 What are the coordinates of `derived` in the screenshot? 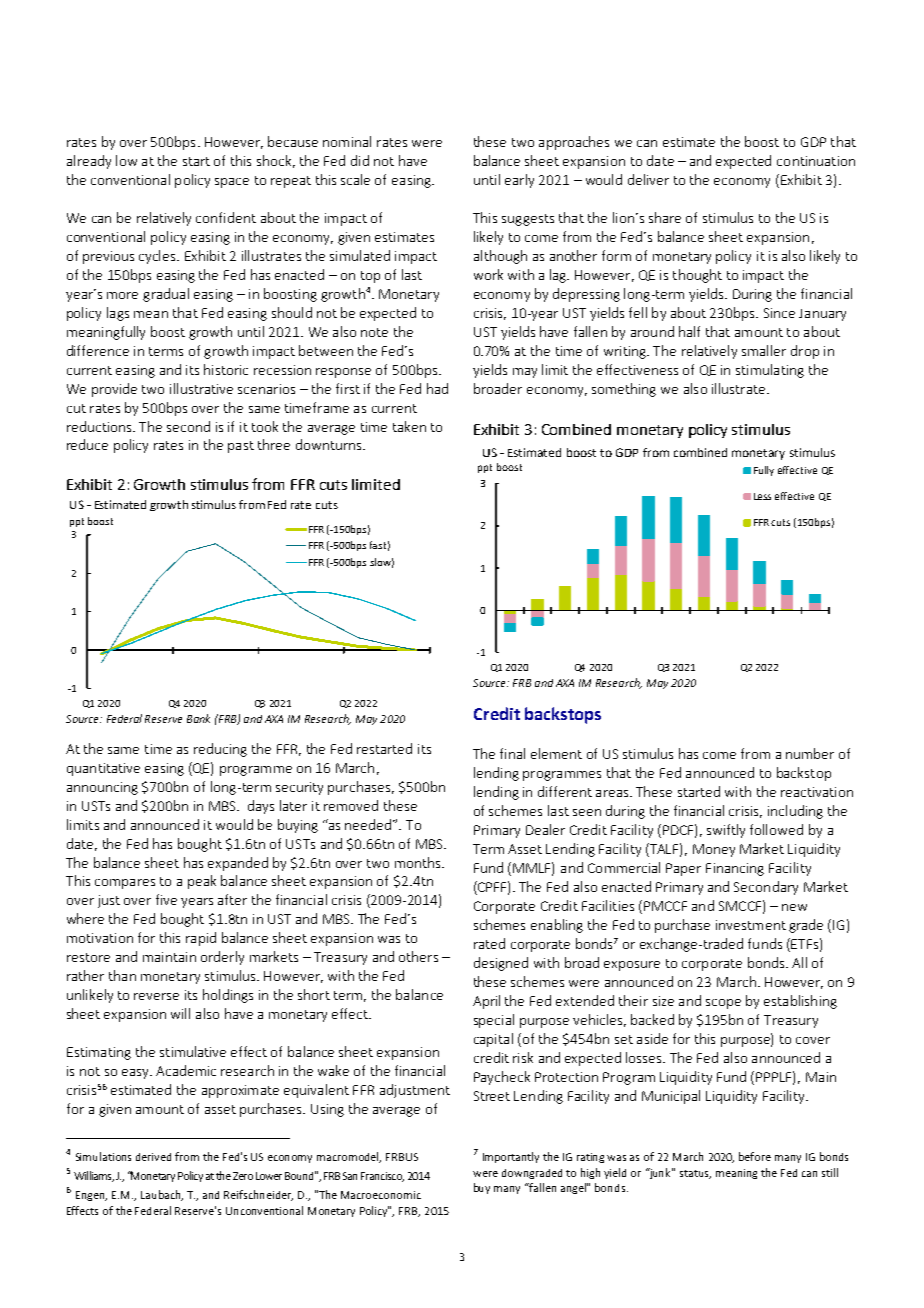 It's located at (153, 1157).
